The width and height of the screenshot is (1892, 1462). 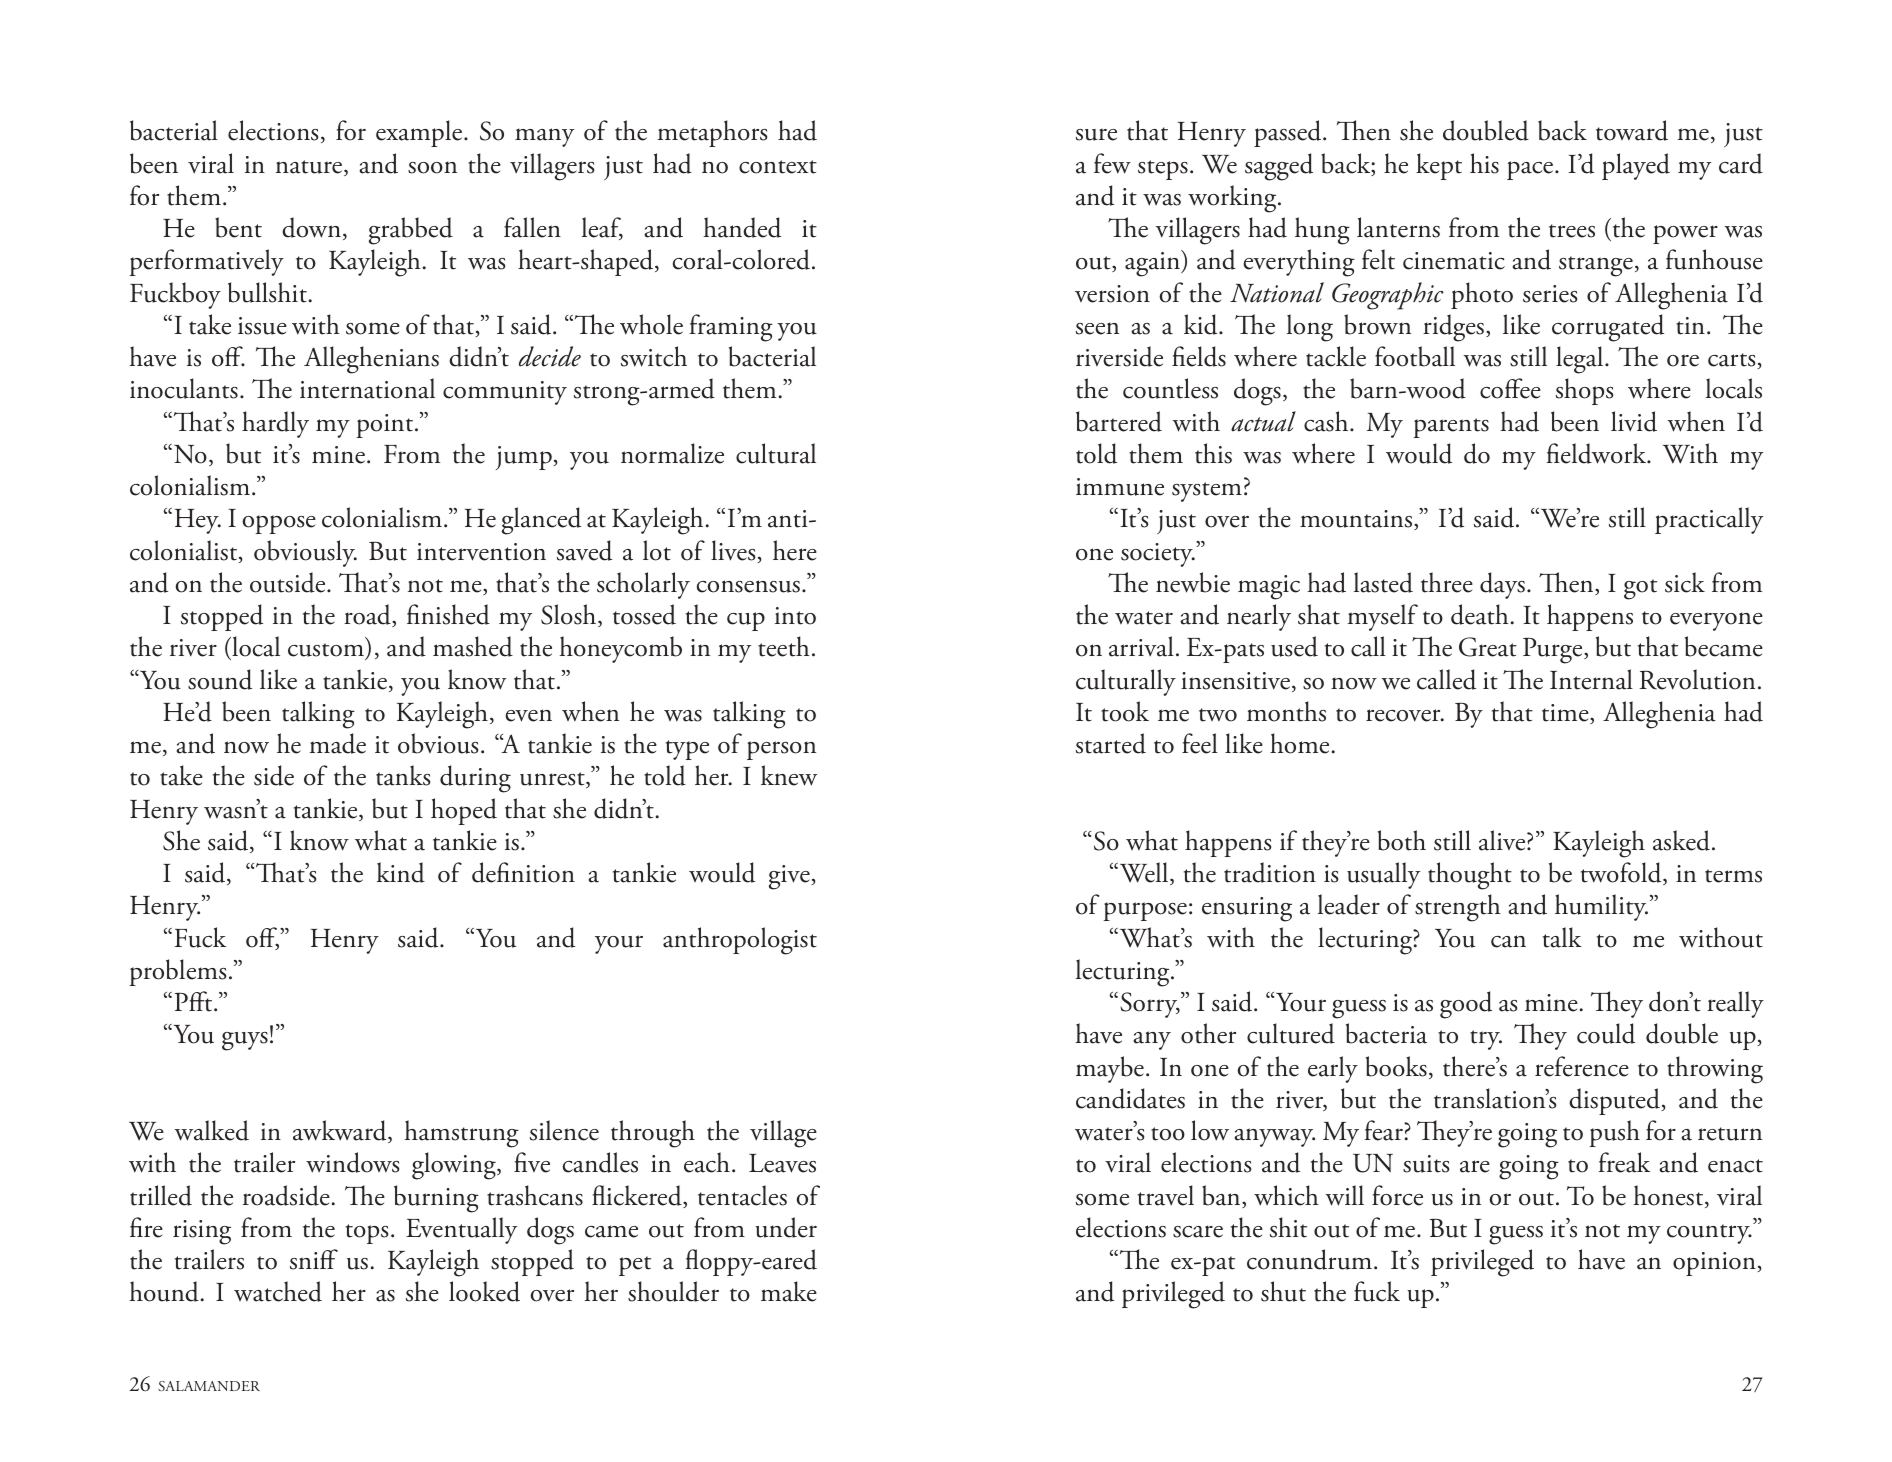 What do you see at coordinates (1531, 170) in the screenshot?
I see `pace` at bounding box center [1531, 170].
